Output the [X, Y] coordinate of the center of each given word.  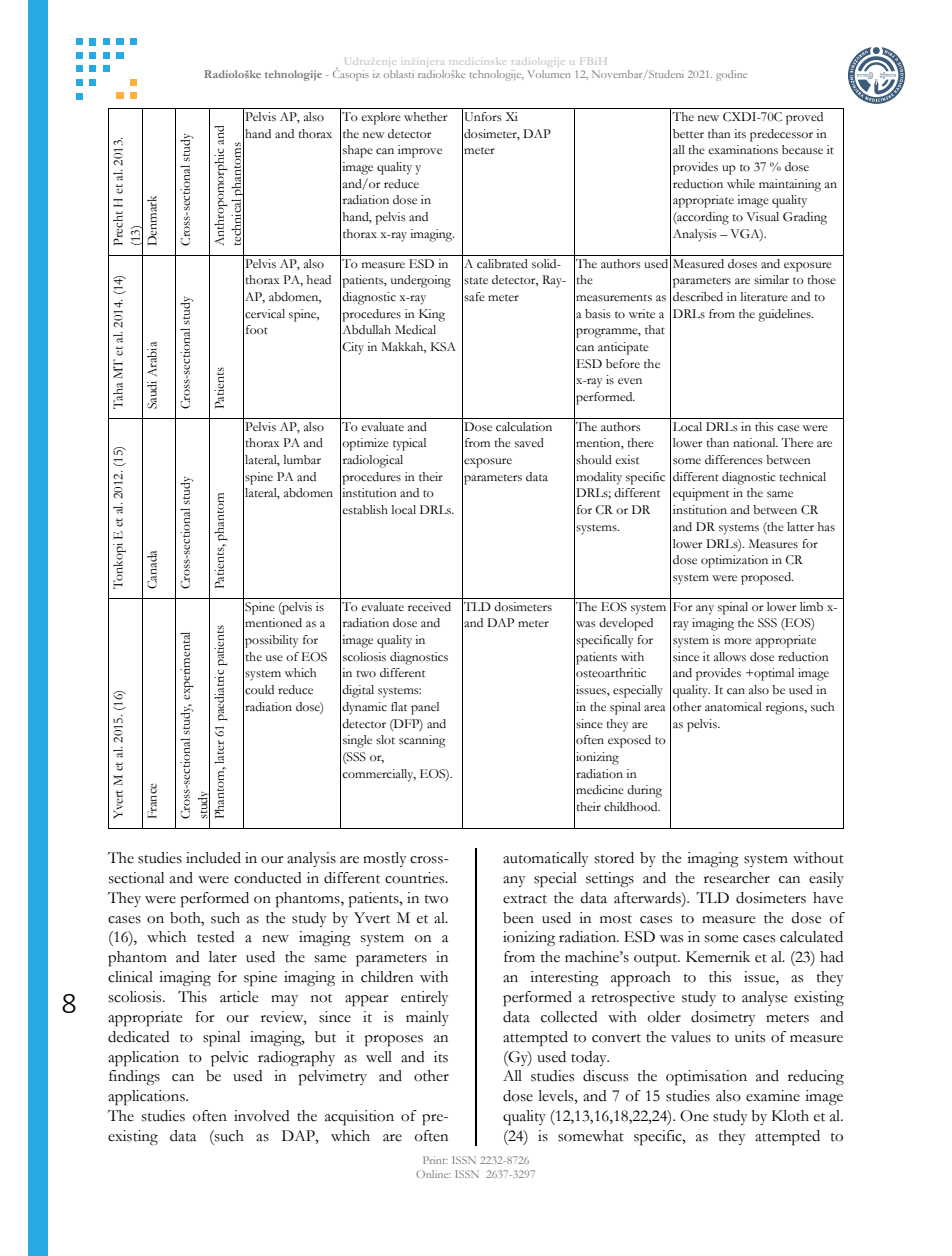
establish [365, 510]
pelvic [229, 1059]
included [213, 858]
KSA [443, 347]
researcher [737, 878]
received [429, 607]
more [738, 641]
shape [358, 151]
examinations [743, 150]
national [755, 442]
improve [420, 151]
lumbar [302, 460]
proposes [393, 1041]
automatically [545, 859]
